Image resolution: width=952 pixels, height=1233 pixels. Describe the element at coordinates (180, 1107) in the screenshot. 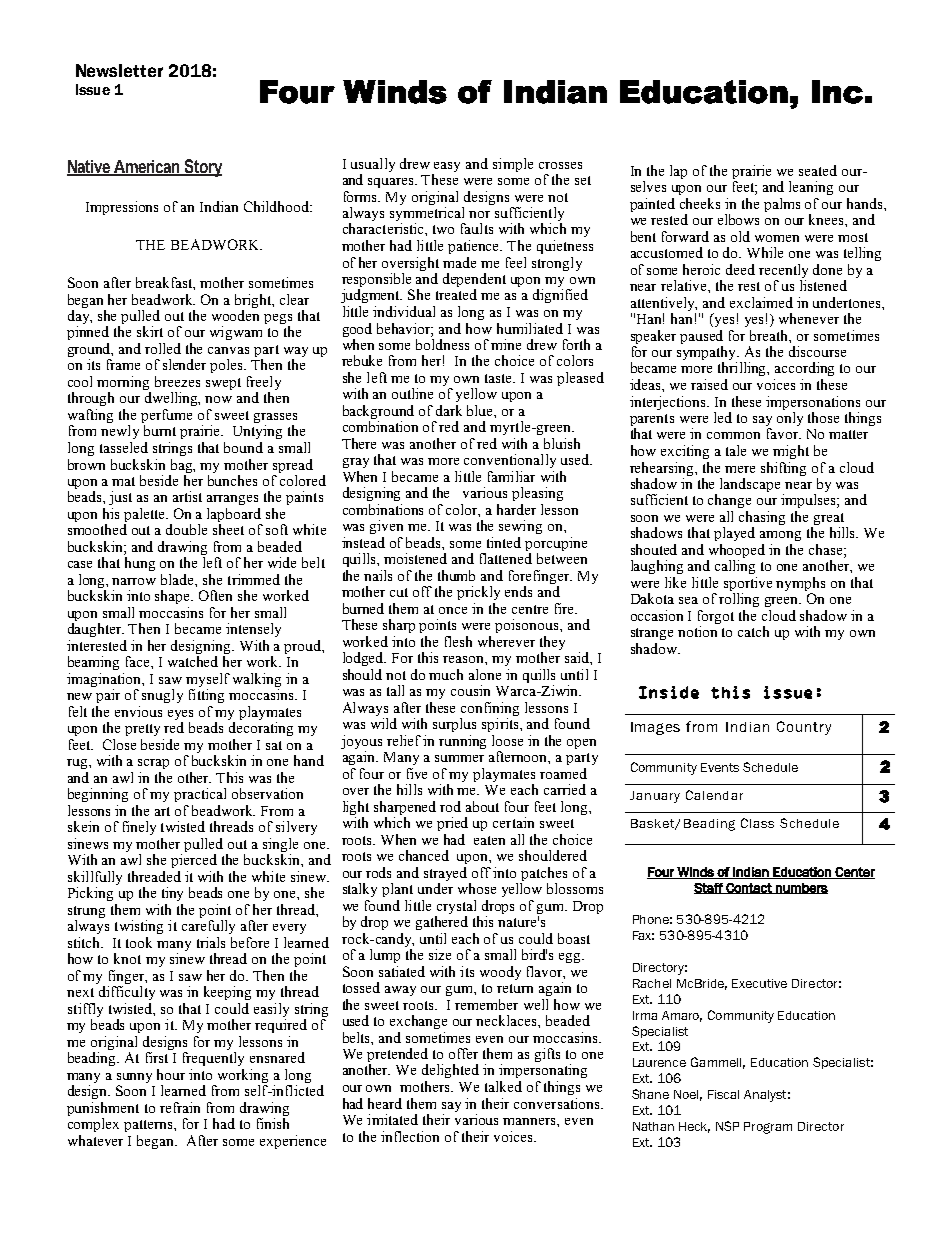

I see `refrain` at that location.
